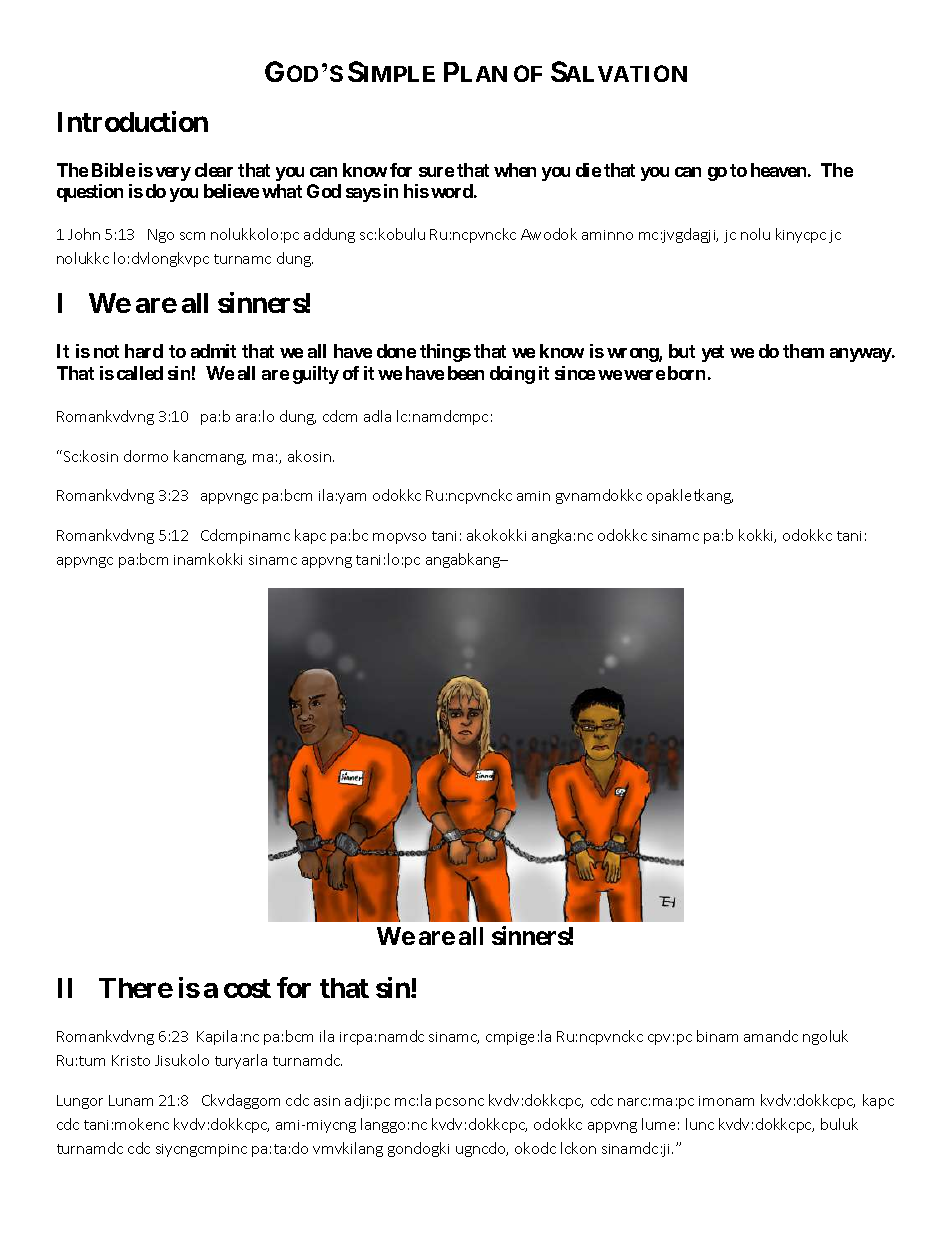 The height and width of the screenshot is (1233, 952). Describe the element at coordinates (140, 373) in the screenshot. I see `called` at that location.
